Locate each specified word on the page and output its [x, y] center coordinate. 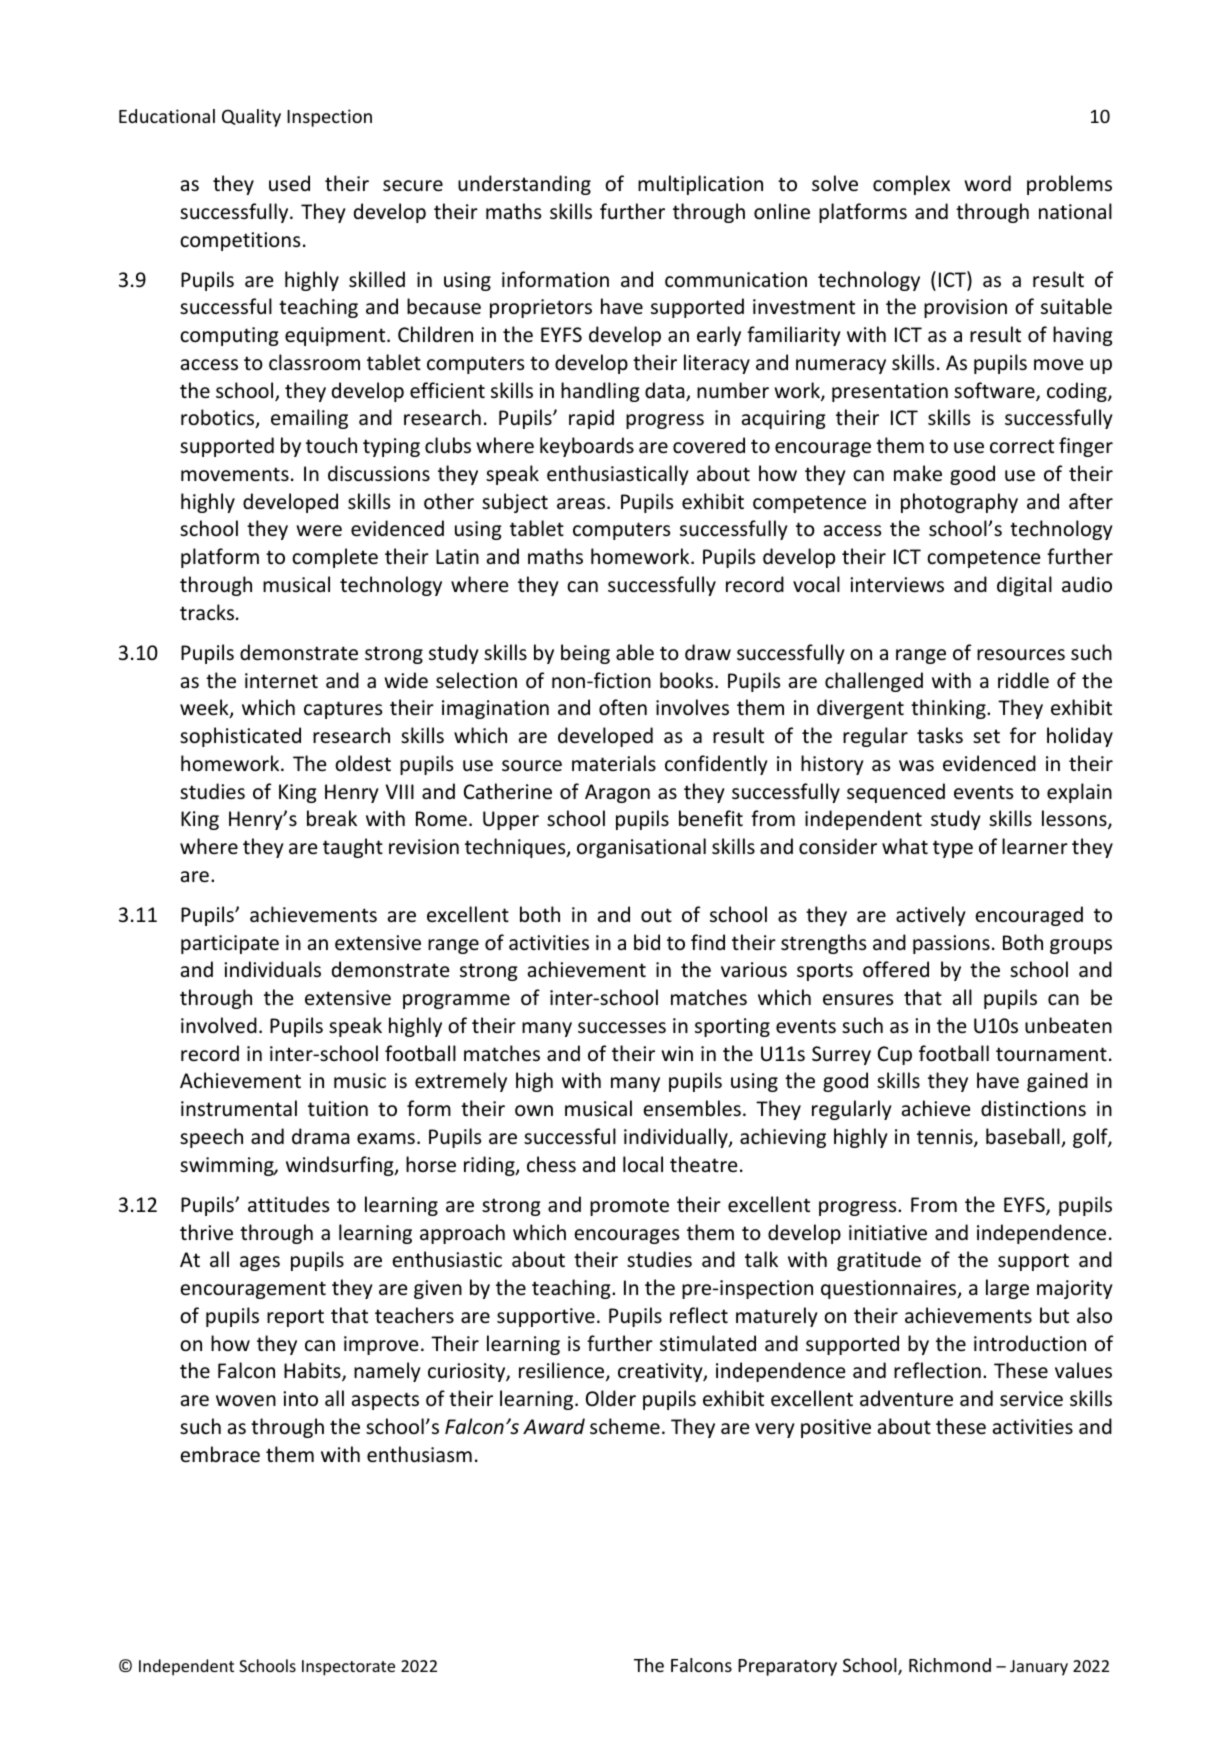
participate [230, 944]
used [289, 183]
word [987, 183]
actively [931, 916]
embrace [220, 1454]
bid [647, 942]
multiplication [700, 185]
